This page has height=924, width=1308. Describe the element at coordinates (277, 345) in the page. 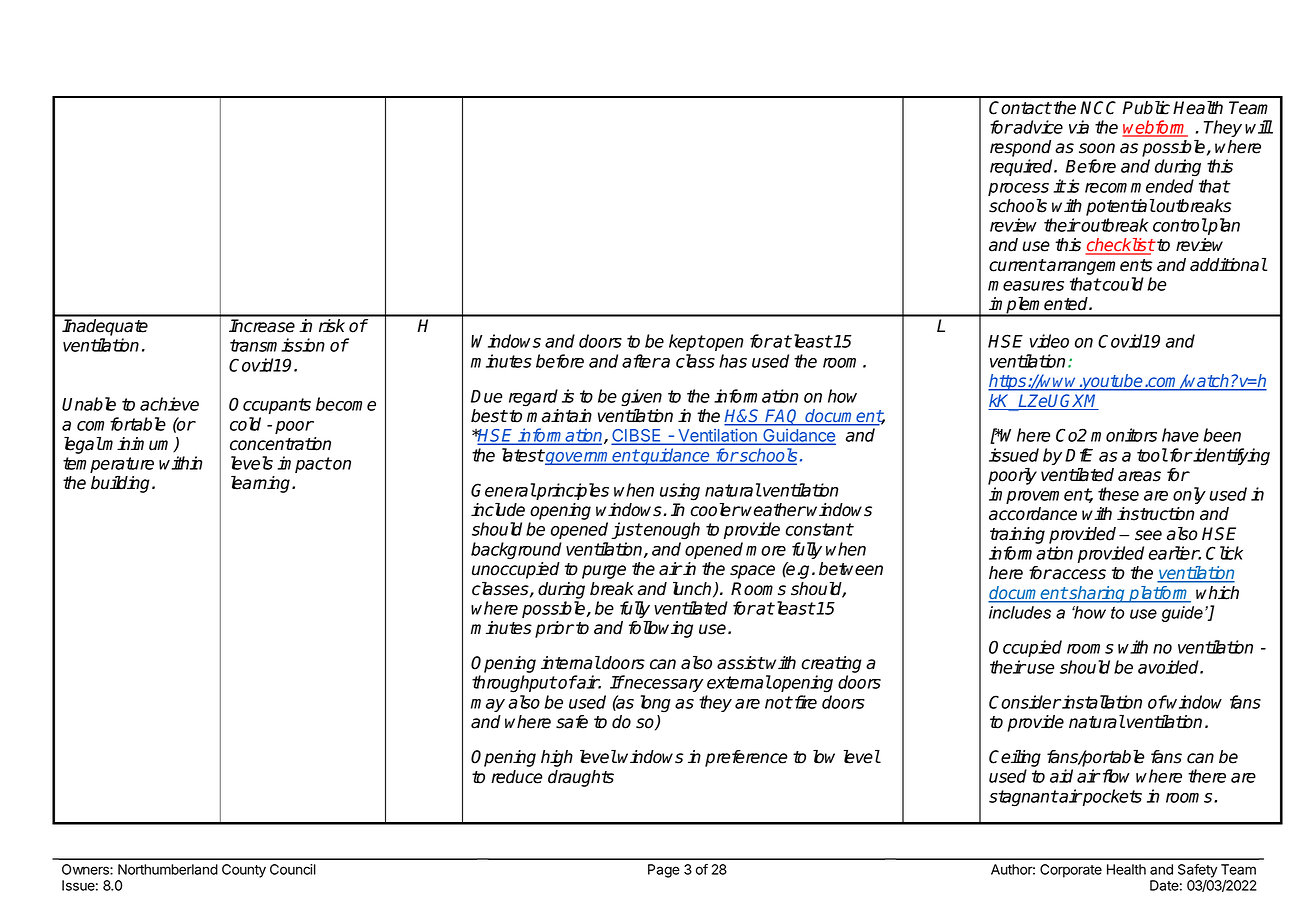

I see `transmission` at that location.
